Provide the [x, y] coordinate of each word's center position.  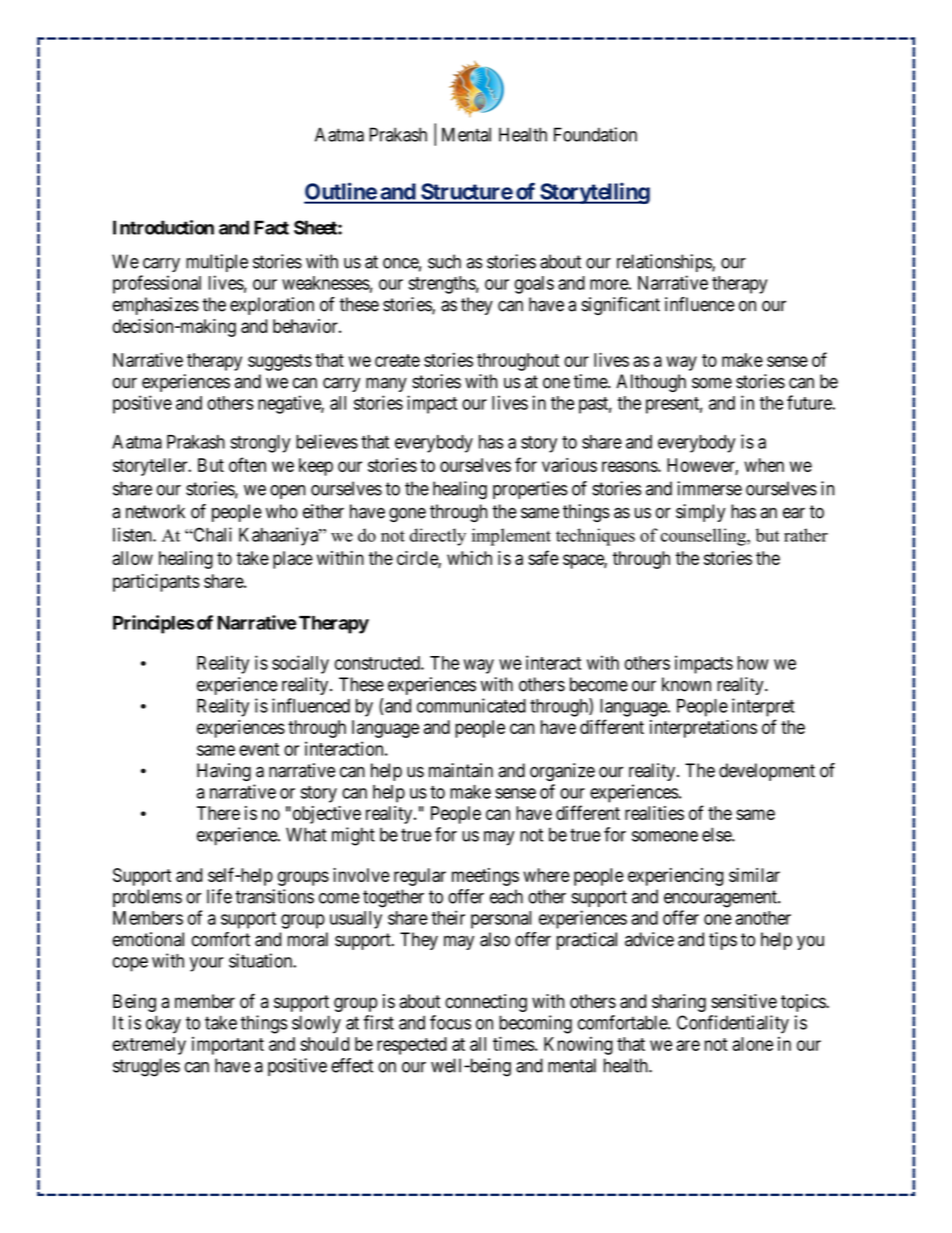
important [228, 1046]
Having [224, 772]
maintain [461, 770]
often [247, 464]
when [764, 465]
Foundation [595, 134]
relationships [665, 263]
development [767, 772]
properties [530, 490]
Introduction [163, 227]
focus [450, 1022]
